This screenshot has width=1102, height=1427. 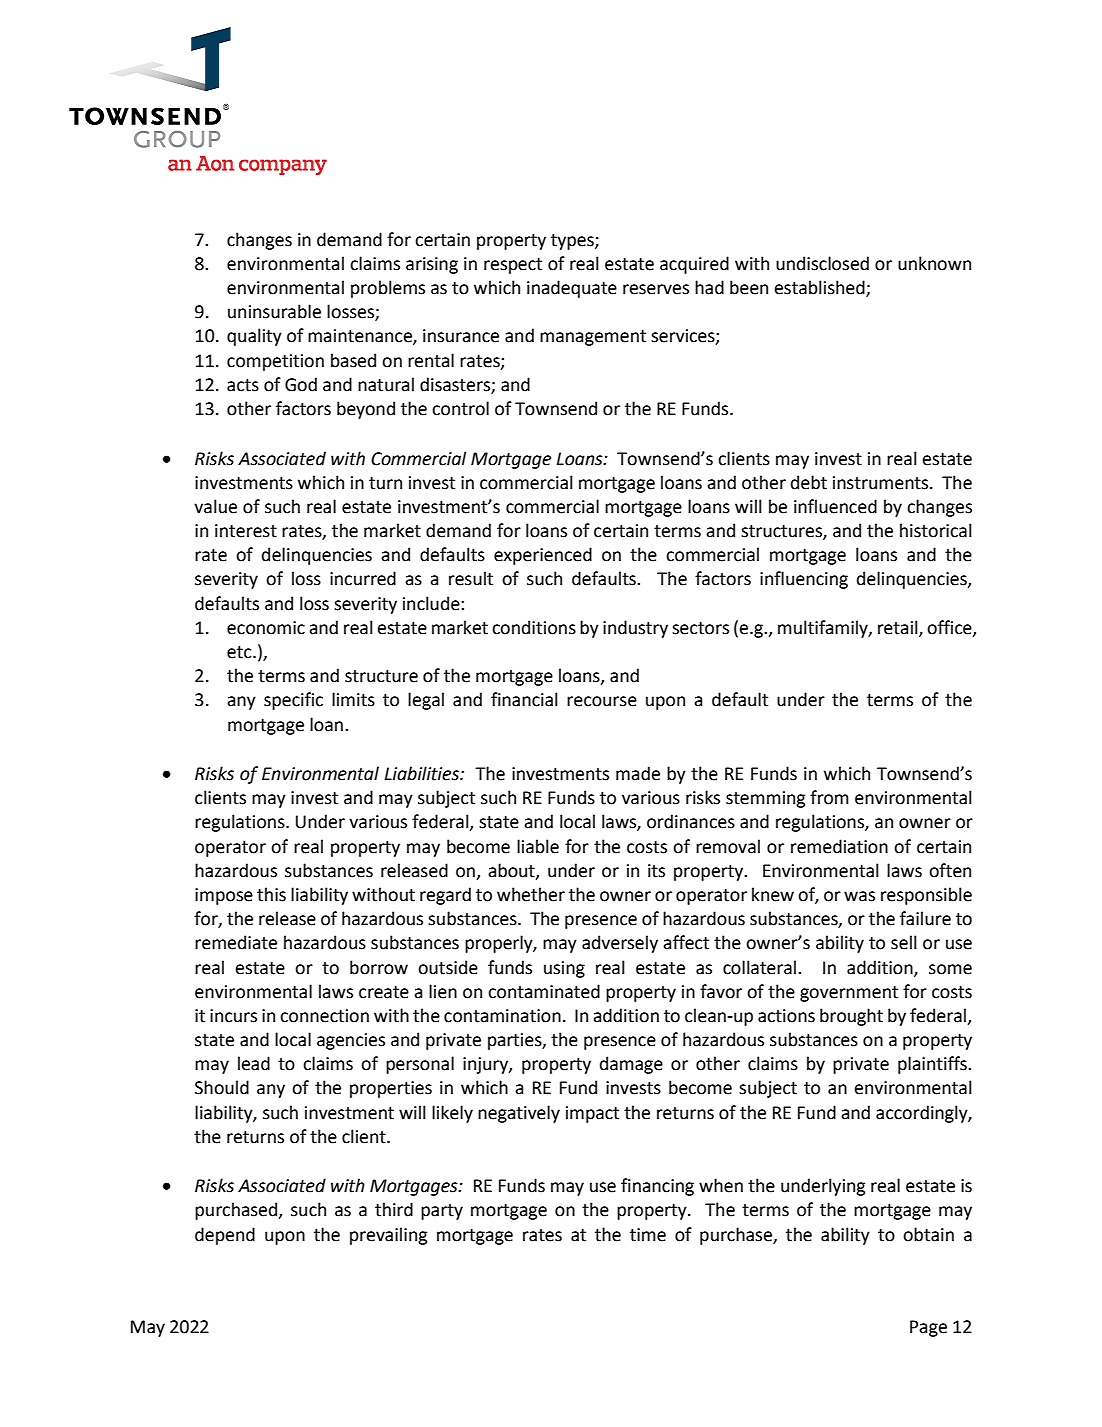 I want to click on influenced, so click(x=835, y=506).
